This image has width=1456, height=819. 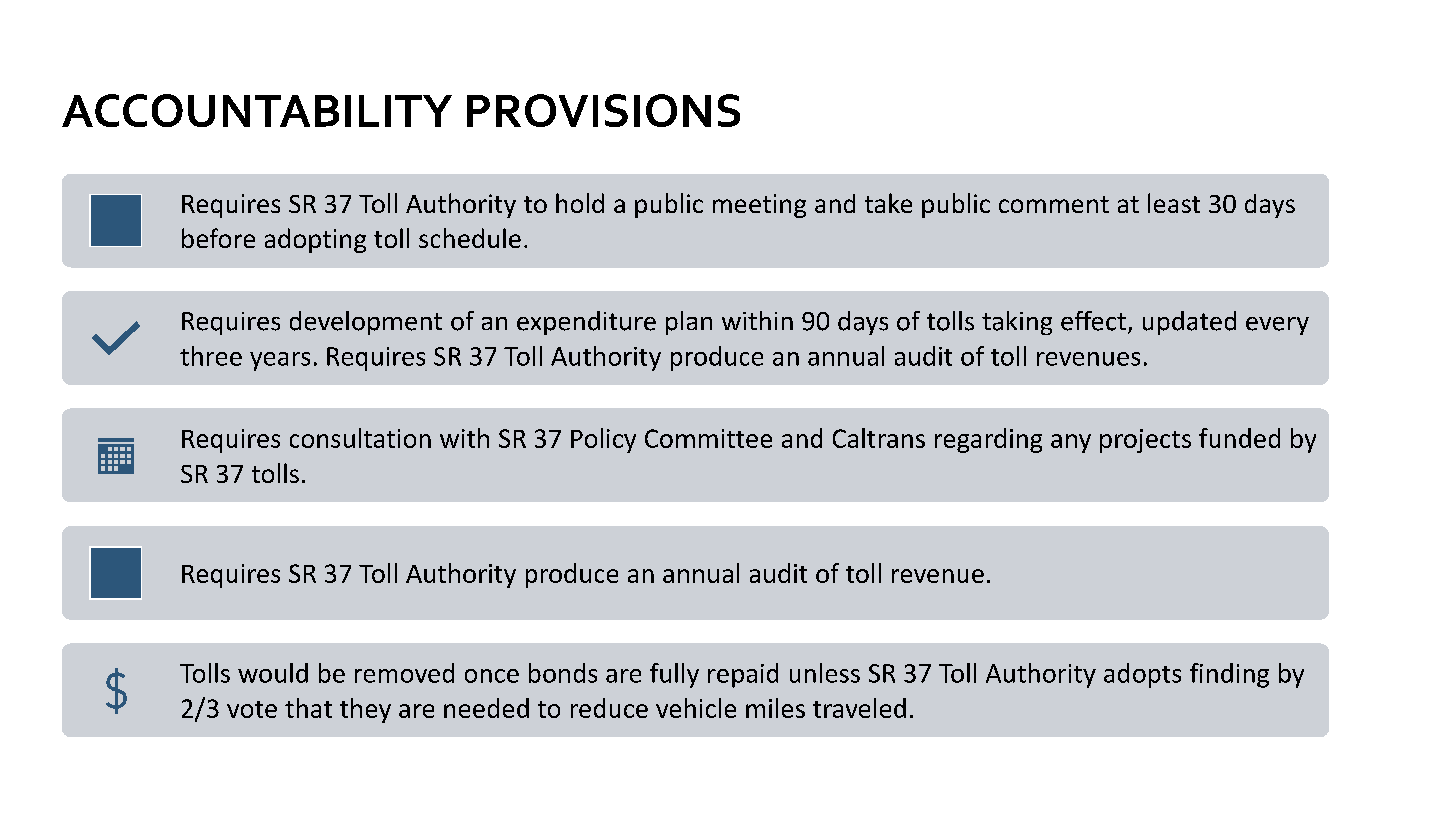 I want to click on that, so click(x=308, y=708).
